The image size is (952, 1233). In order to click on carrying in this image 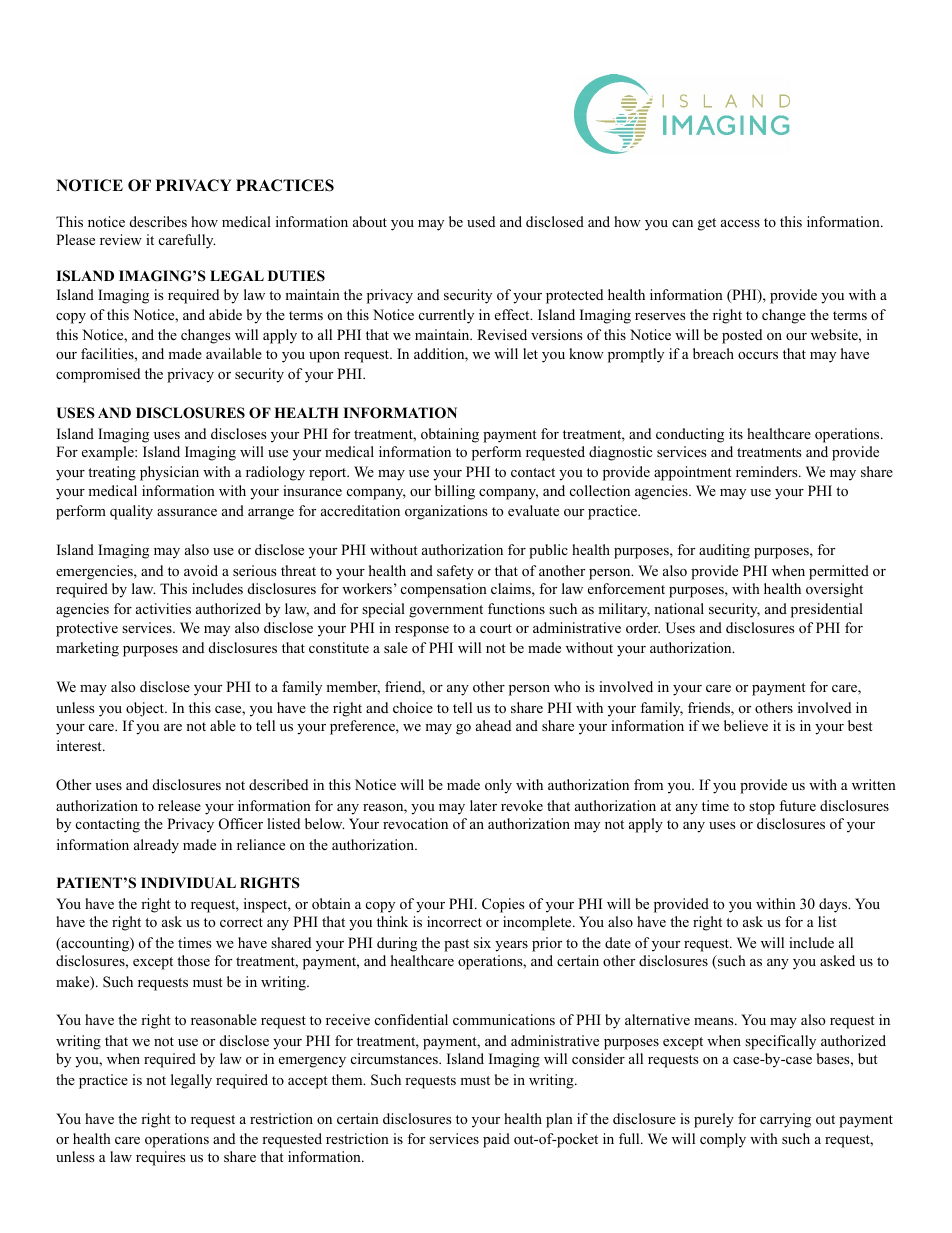, I will do `click(785, 1120)`.
